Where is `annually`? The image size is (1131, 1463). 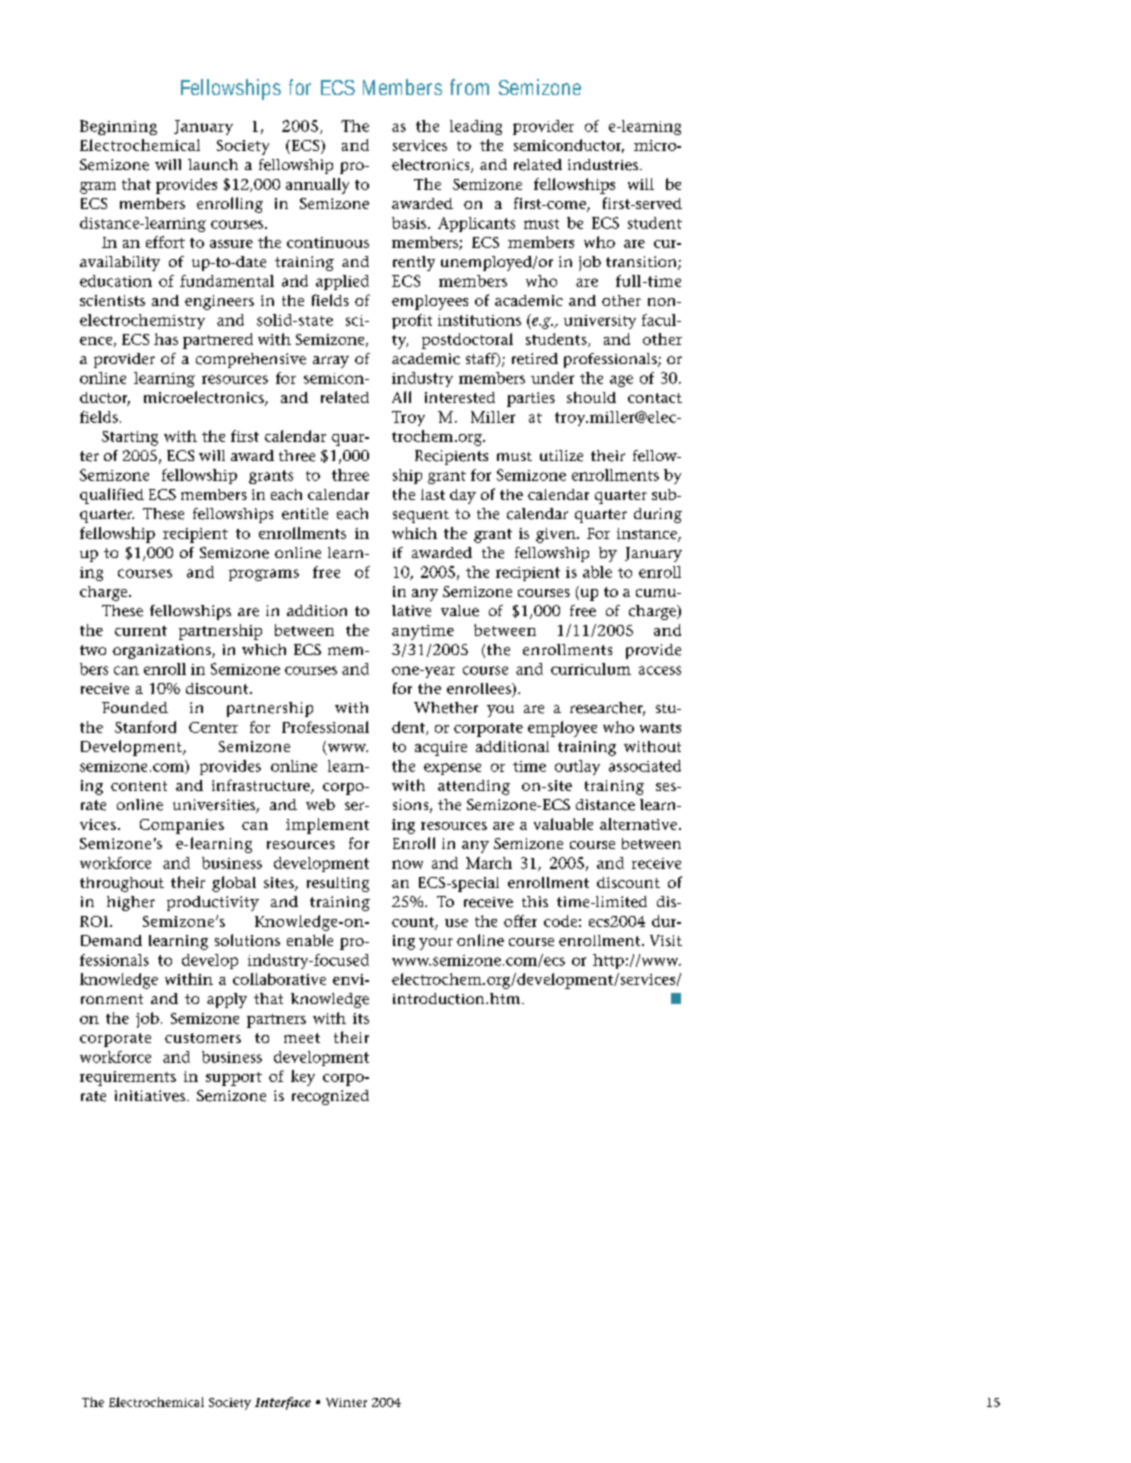 annually is located at coordinates (317, 186).
